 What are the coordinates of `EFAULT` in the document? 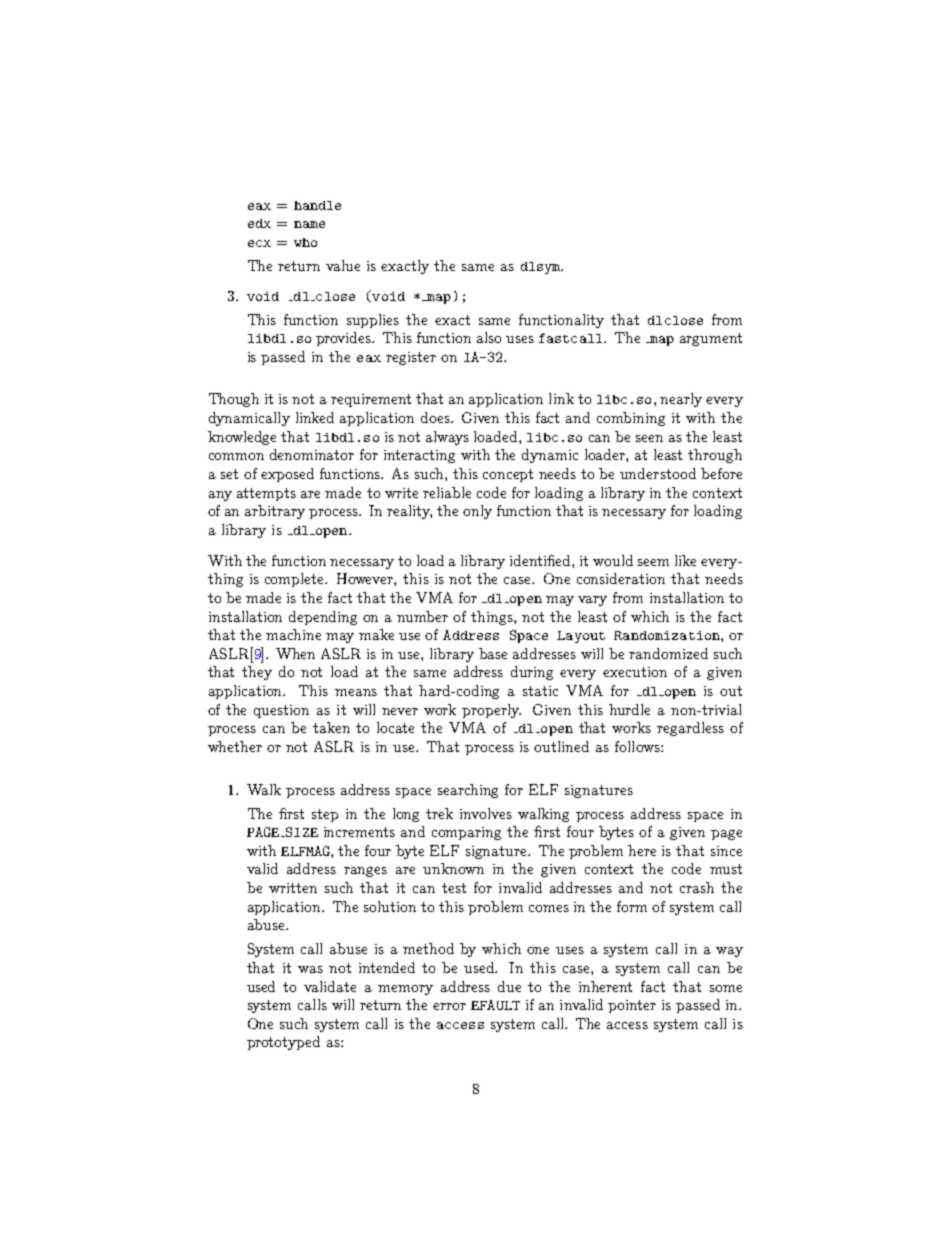 It's located at (495, 1005).
